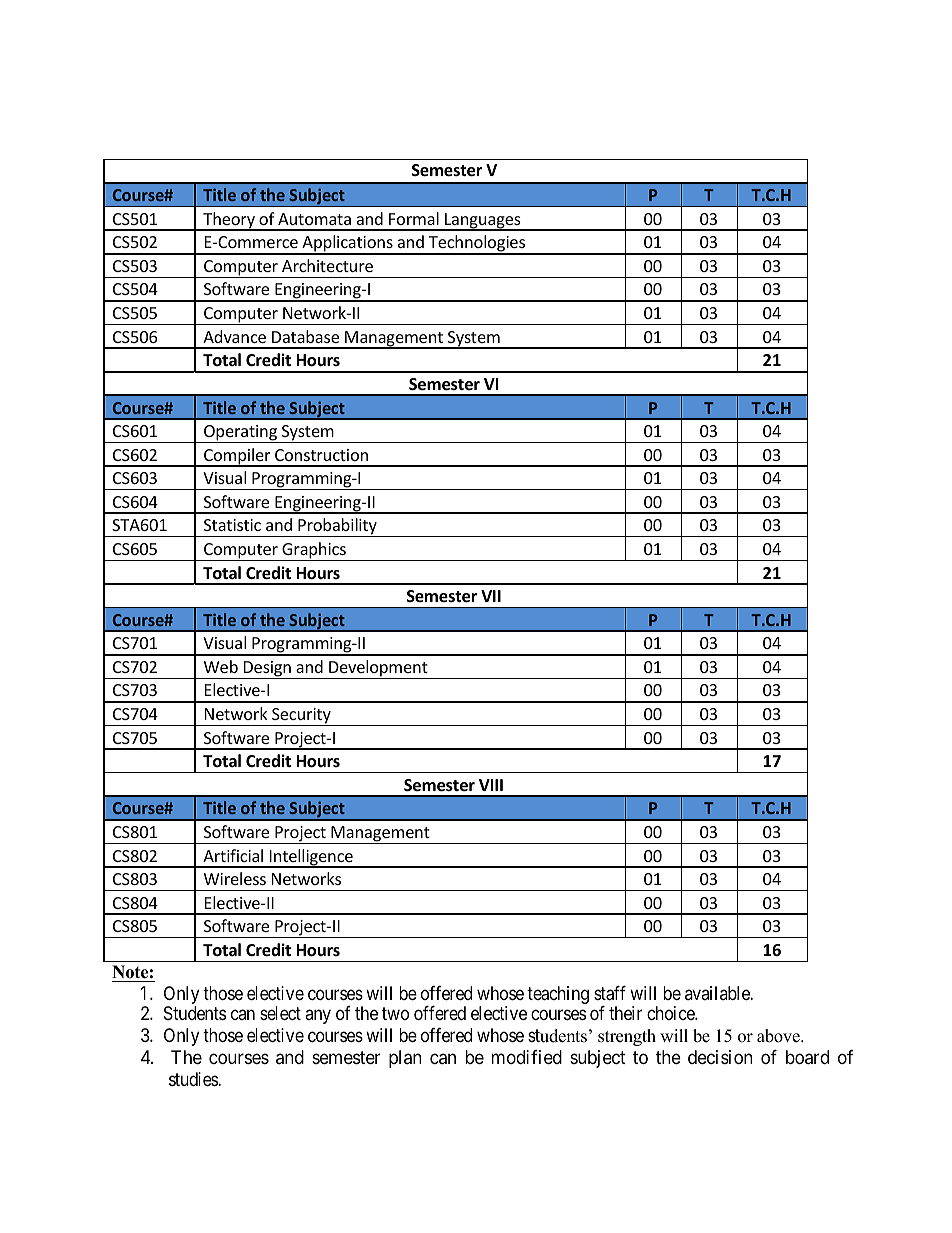 This screenshot has height=1233, width=952. Describe the element at coordinates (483, 222) in the screenshot. I see `Languages` at that location.
